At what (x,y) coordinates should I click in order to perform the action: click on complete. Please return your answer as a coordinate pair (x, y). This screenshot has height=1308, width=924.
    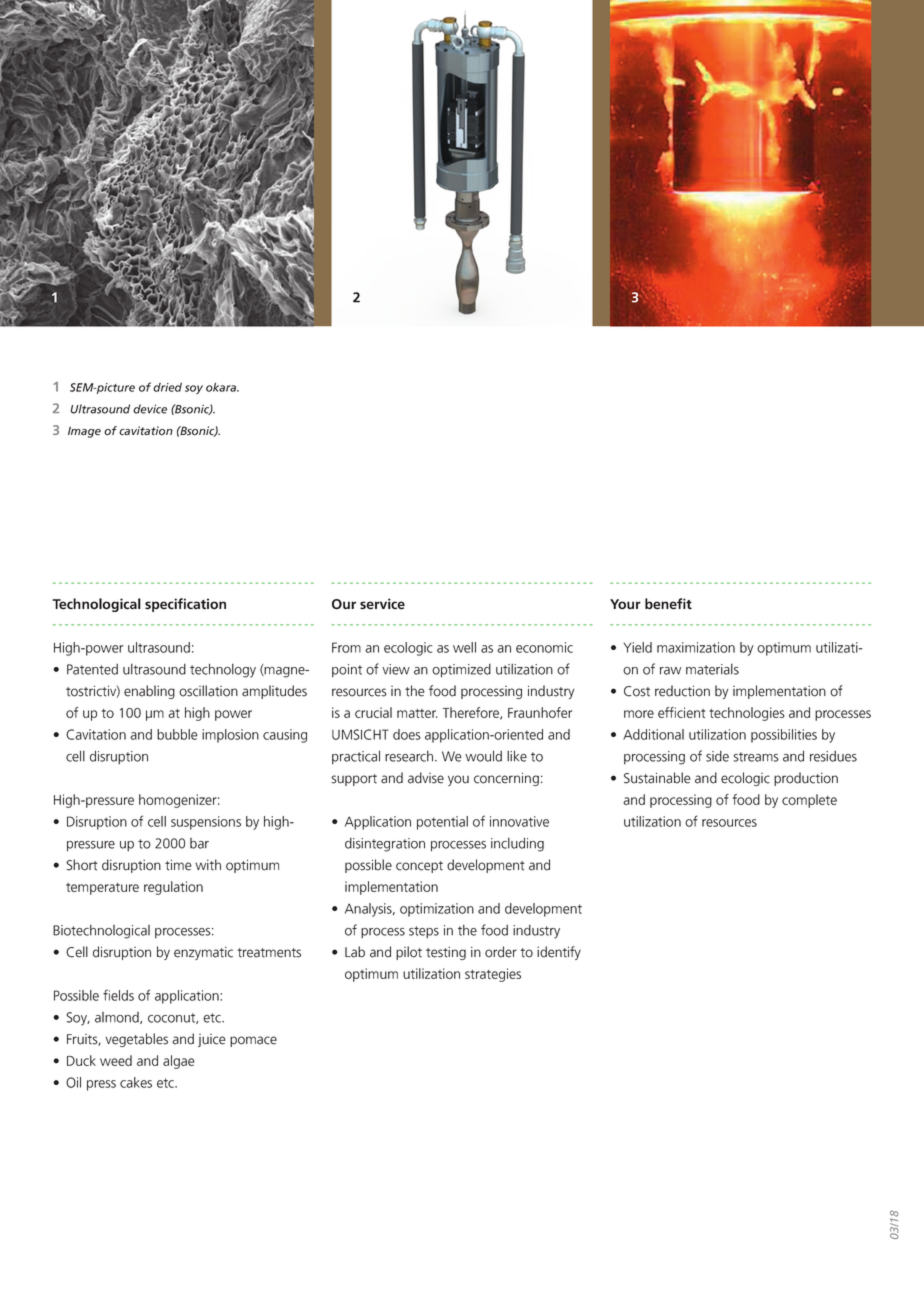
    Looking at the image, I should click on (809, 801).
